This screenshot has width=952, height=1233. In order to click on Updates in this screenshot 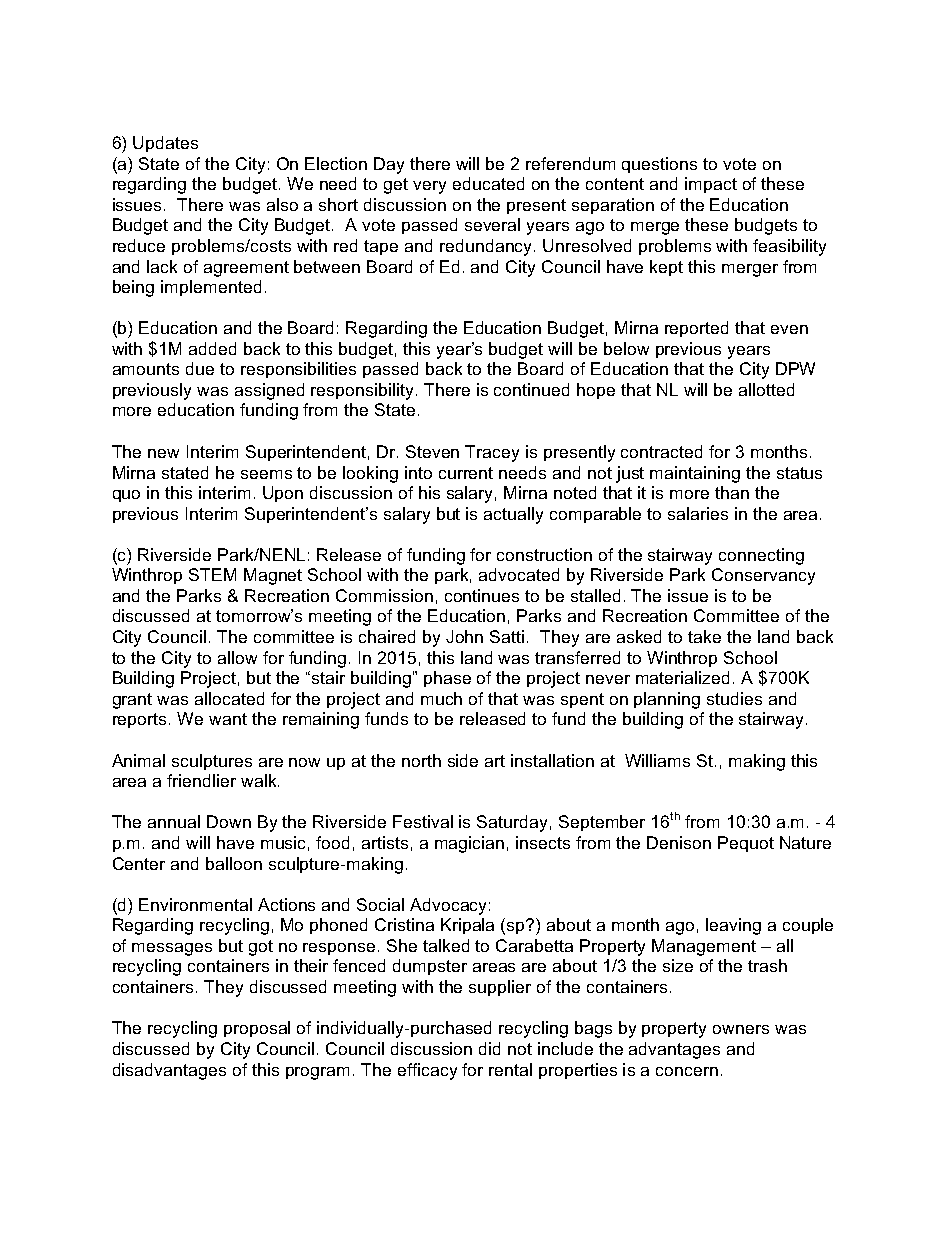, I will do `click(165, 144)`.
